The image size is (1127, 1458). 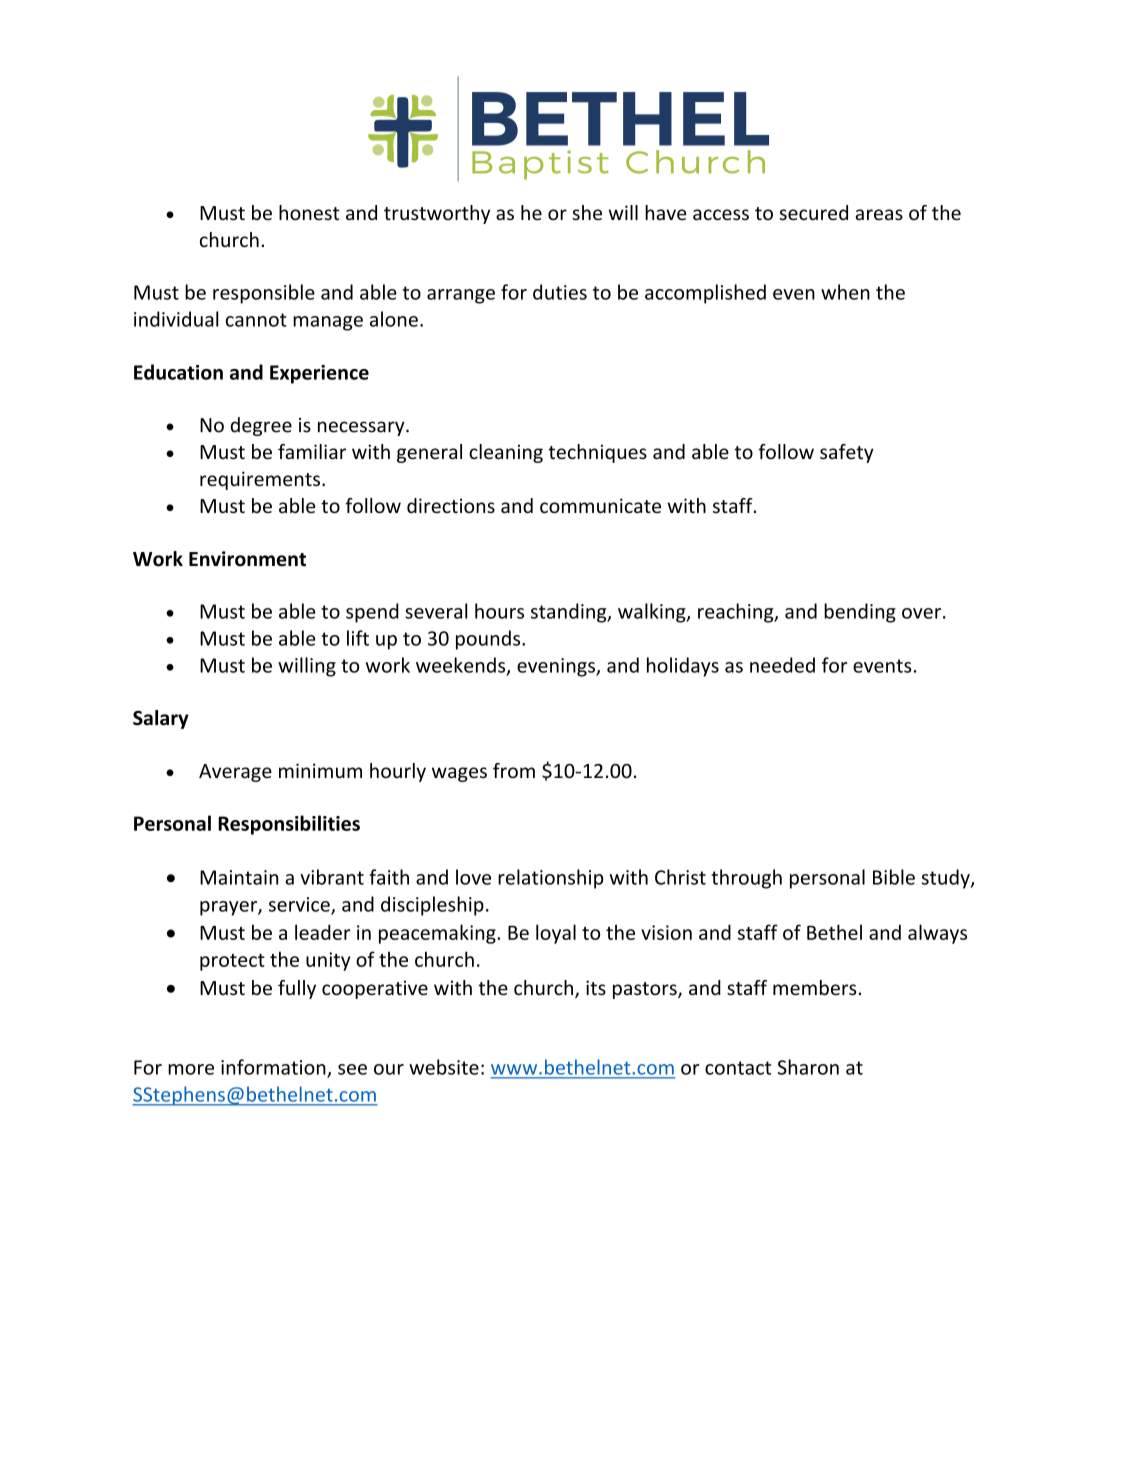 What do you see at coordinates (847, 453) in the document?
I see `safety` at bounding box center [847, 453].
